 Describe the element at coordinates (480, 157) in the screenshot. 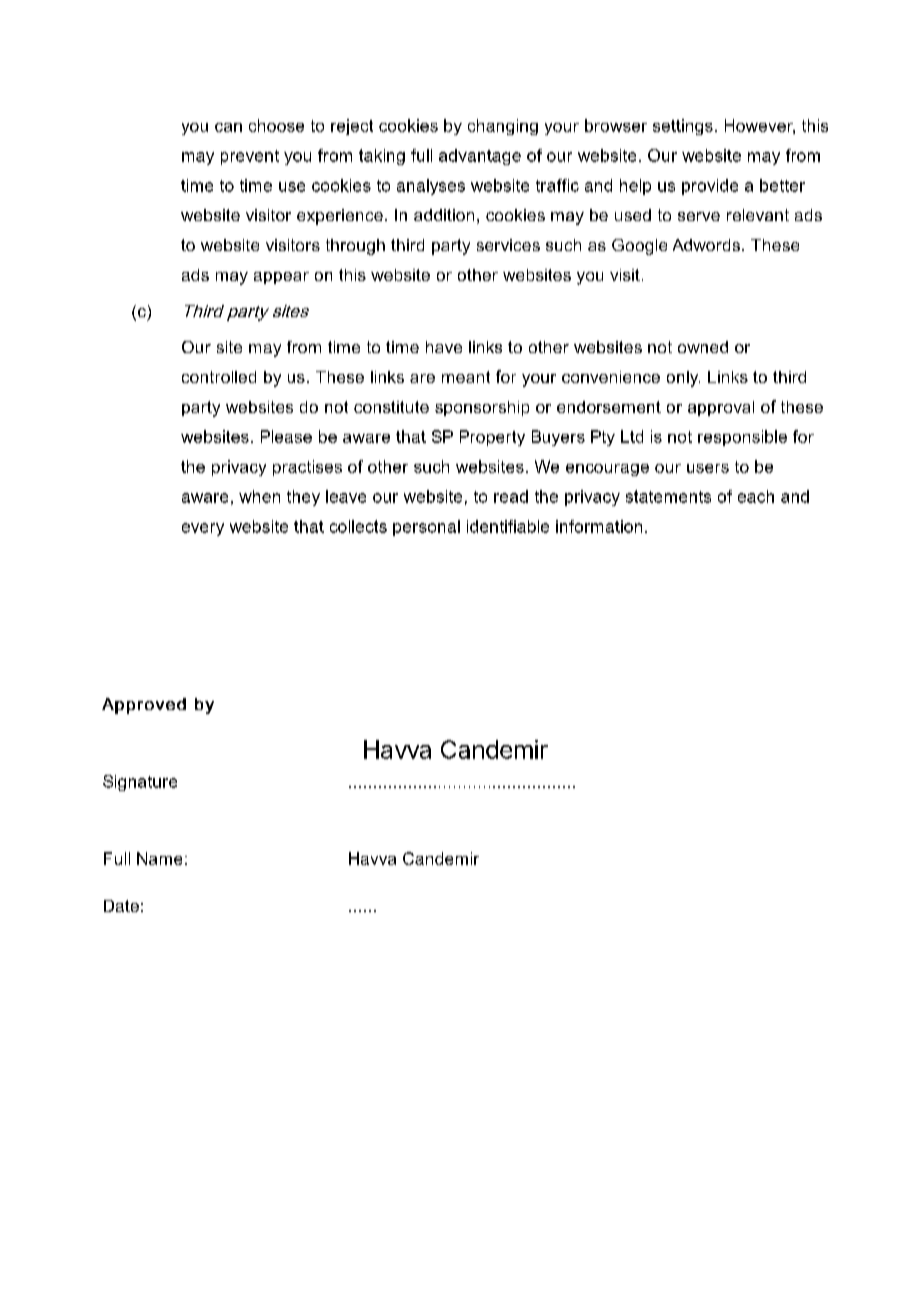

I see `advantage` at that location.
